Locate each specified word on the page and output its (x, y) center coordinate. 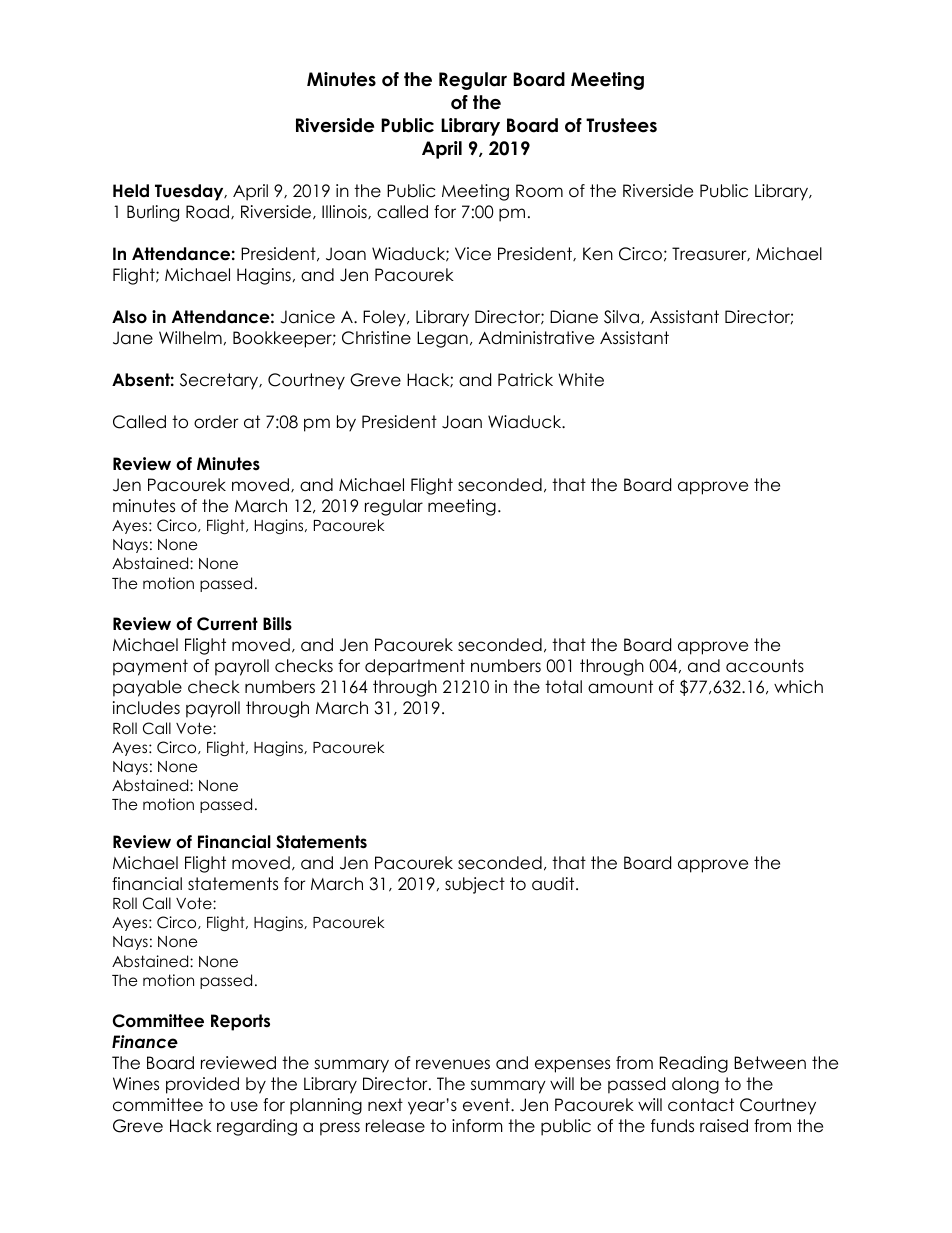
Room (539, 191)
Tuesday (190, 192)
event (487, 1105)
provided (202, 1085)
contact (701, 1105)
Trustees (621, 125)
